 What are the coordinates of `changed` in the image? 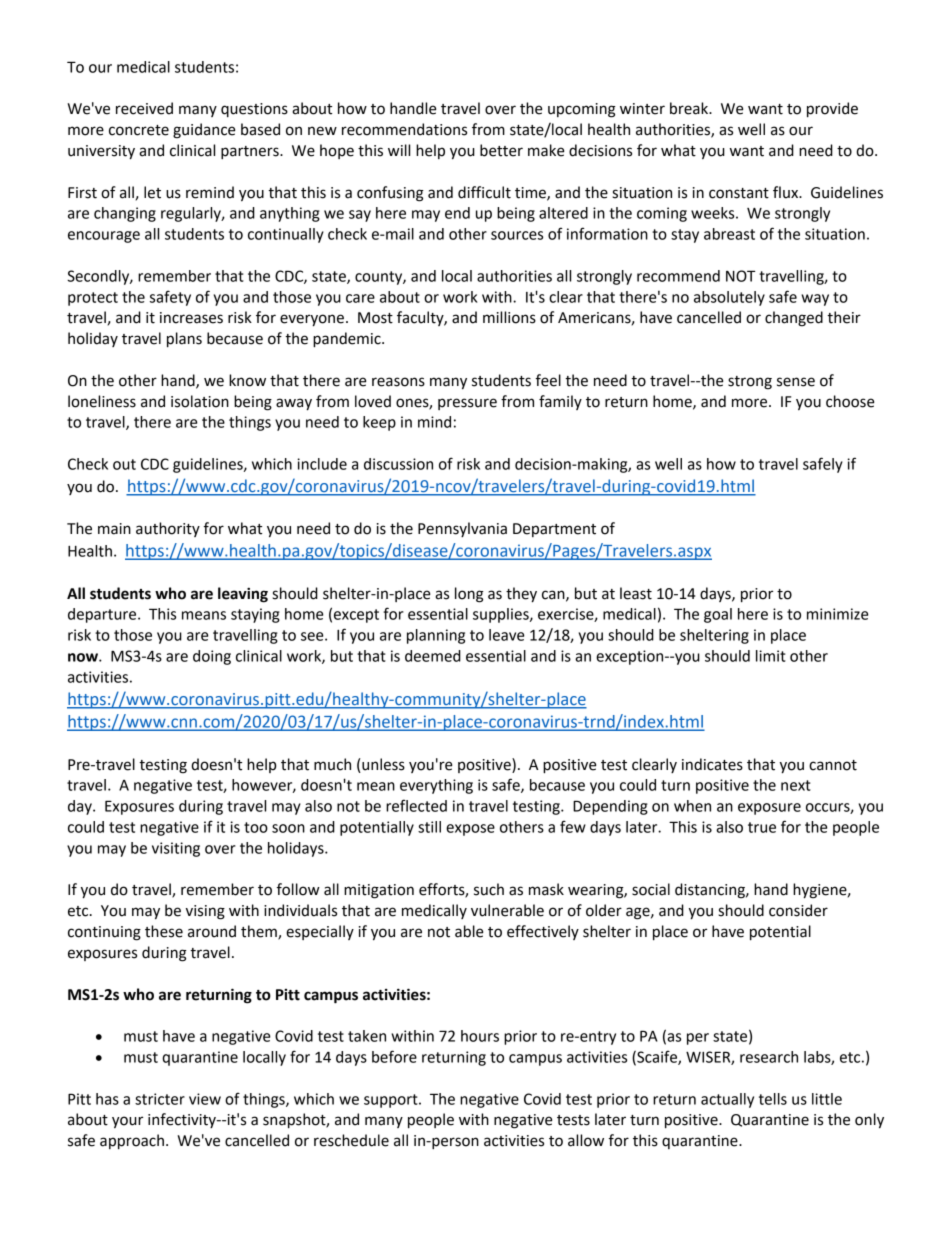 It's located at (794, 319).
